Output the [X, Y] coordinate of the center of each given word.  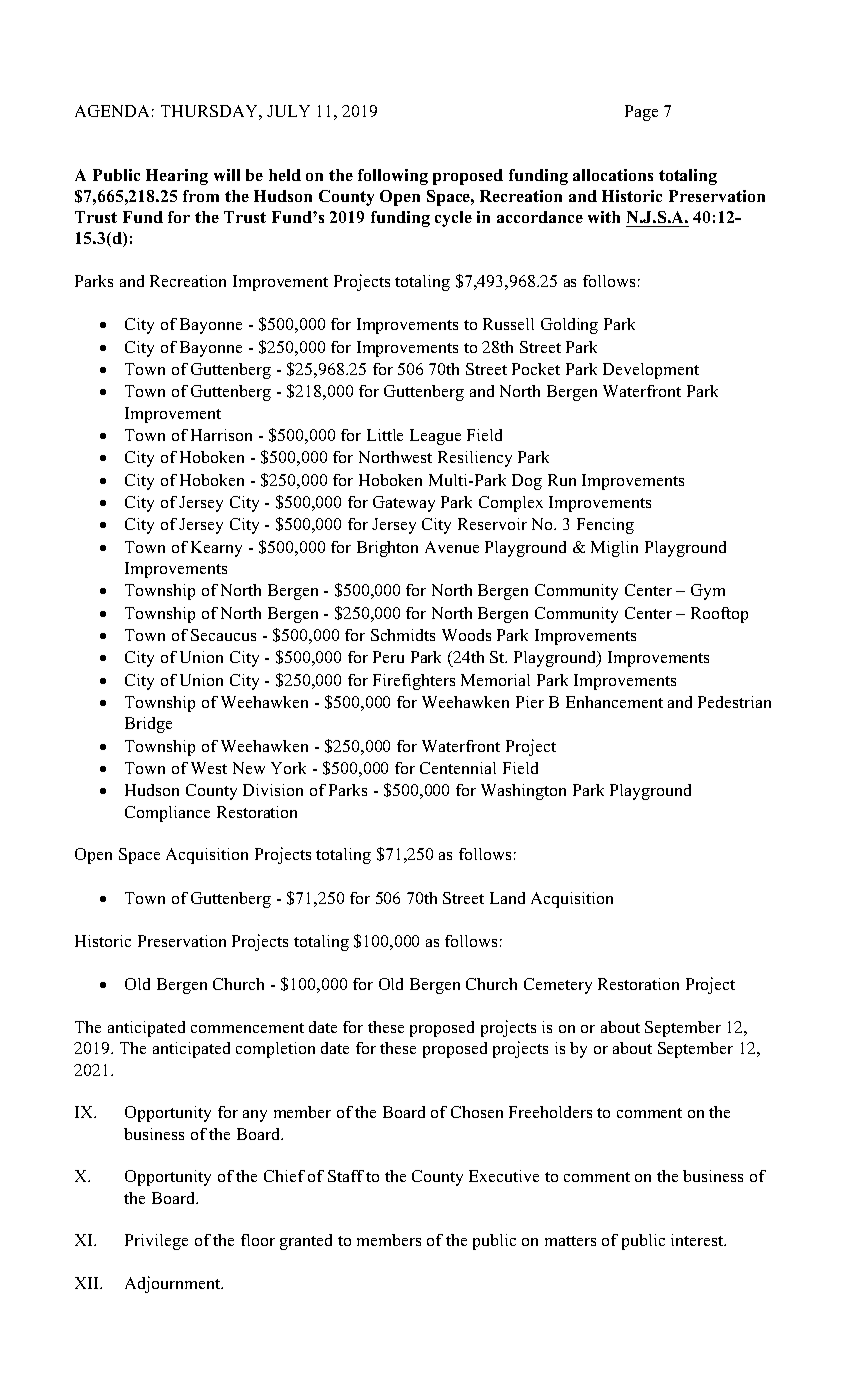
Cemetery [558, 986]
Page [641, 113]
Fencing [605, 526]
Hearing [177, 177]
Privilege [156, 1242]
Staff [346, 1176]
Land [507, 898]
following [393, 177]
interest [698, 1240]
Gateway [404, 504]
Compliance [167, 814]
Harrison [221, 435]
